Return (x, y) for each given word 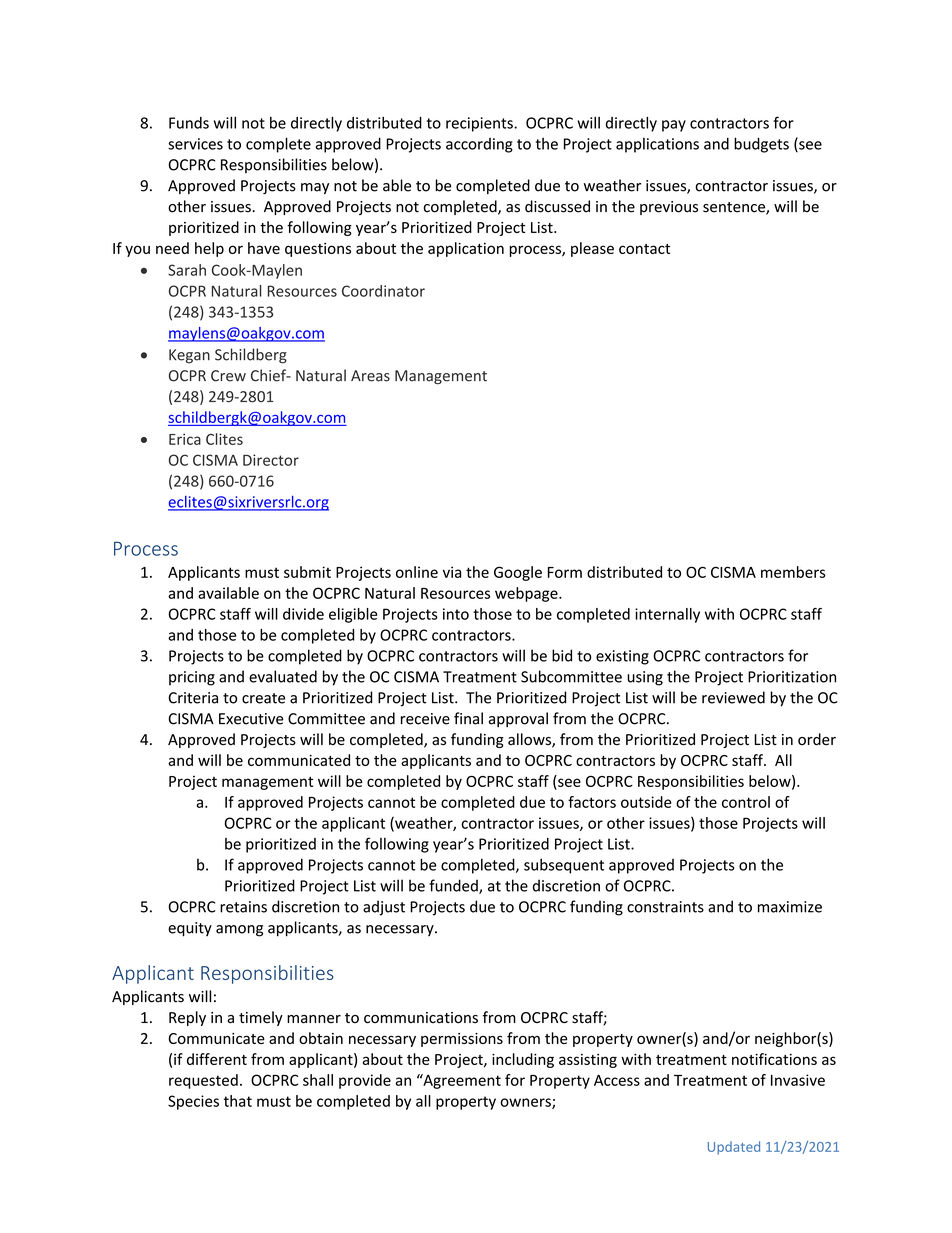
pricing (192, 678)
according (479, 145)
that (238, 1101)
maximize (790, 907)
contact (644, 249)
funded (454, 886)
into (456, 614)
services (195, 144)
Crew (228, 376)
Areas (370, 376)
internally (667, 615)
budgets (761, 145)
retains (243, 907)
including (523, 1060)
